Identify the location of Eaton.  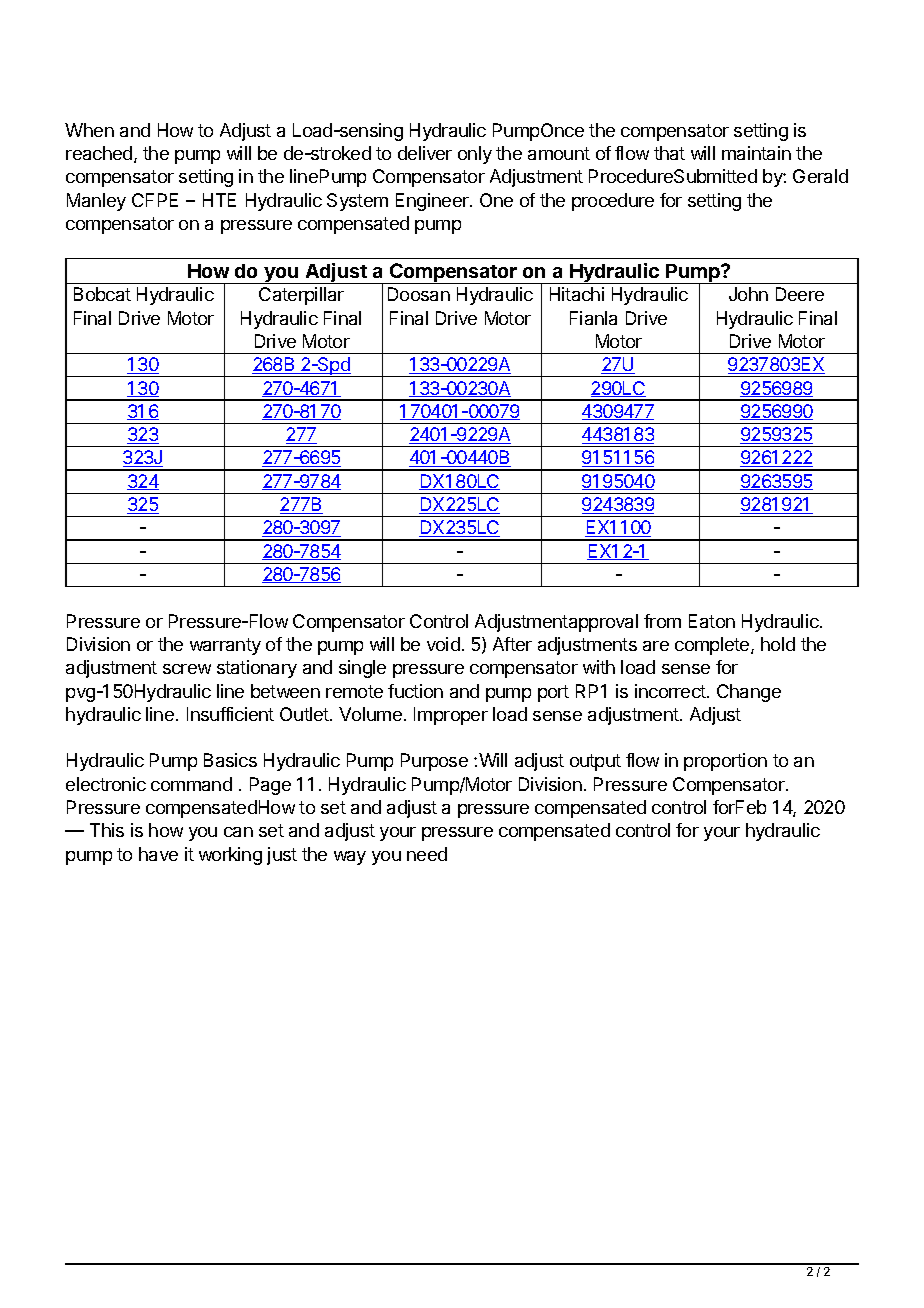
(712, 621).
